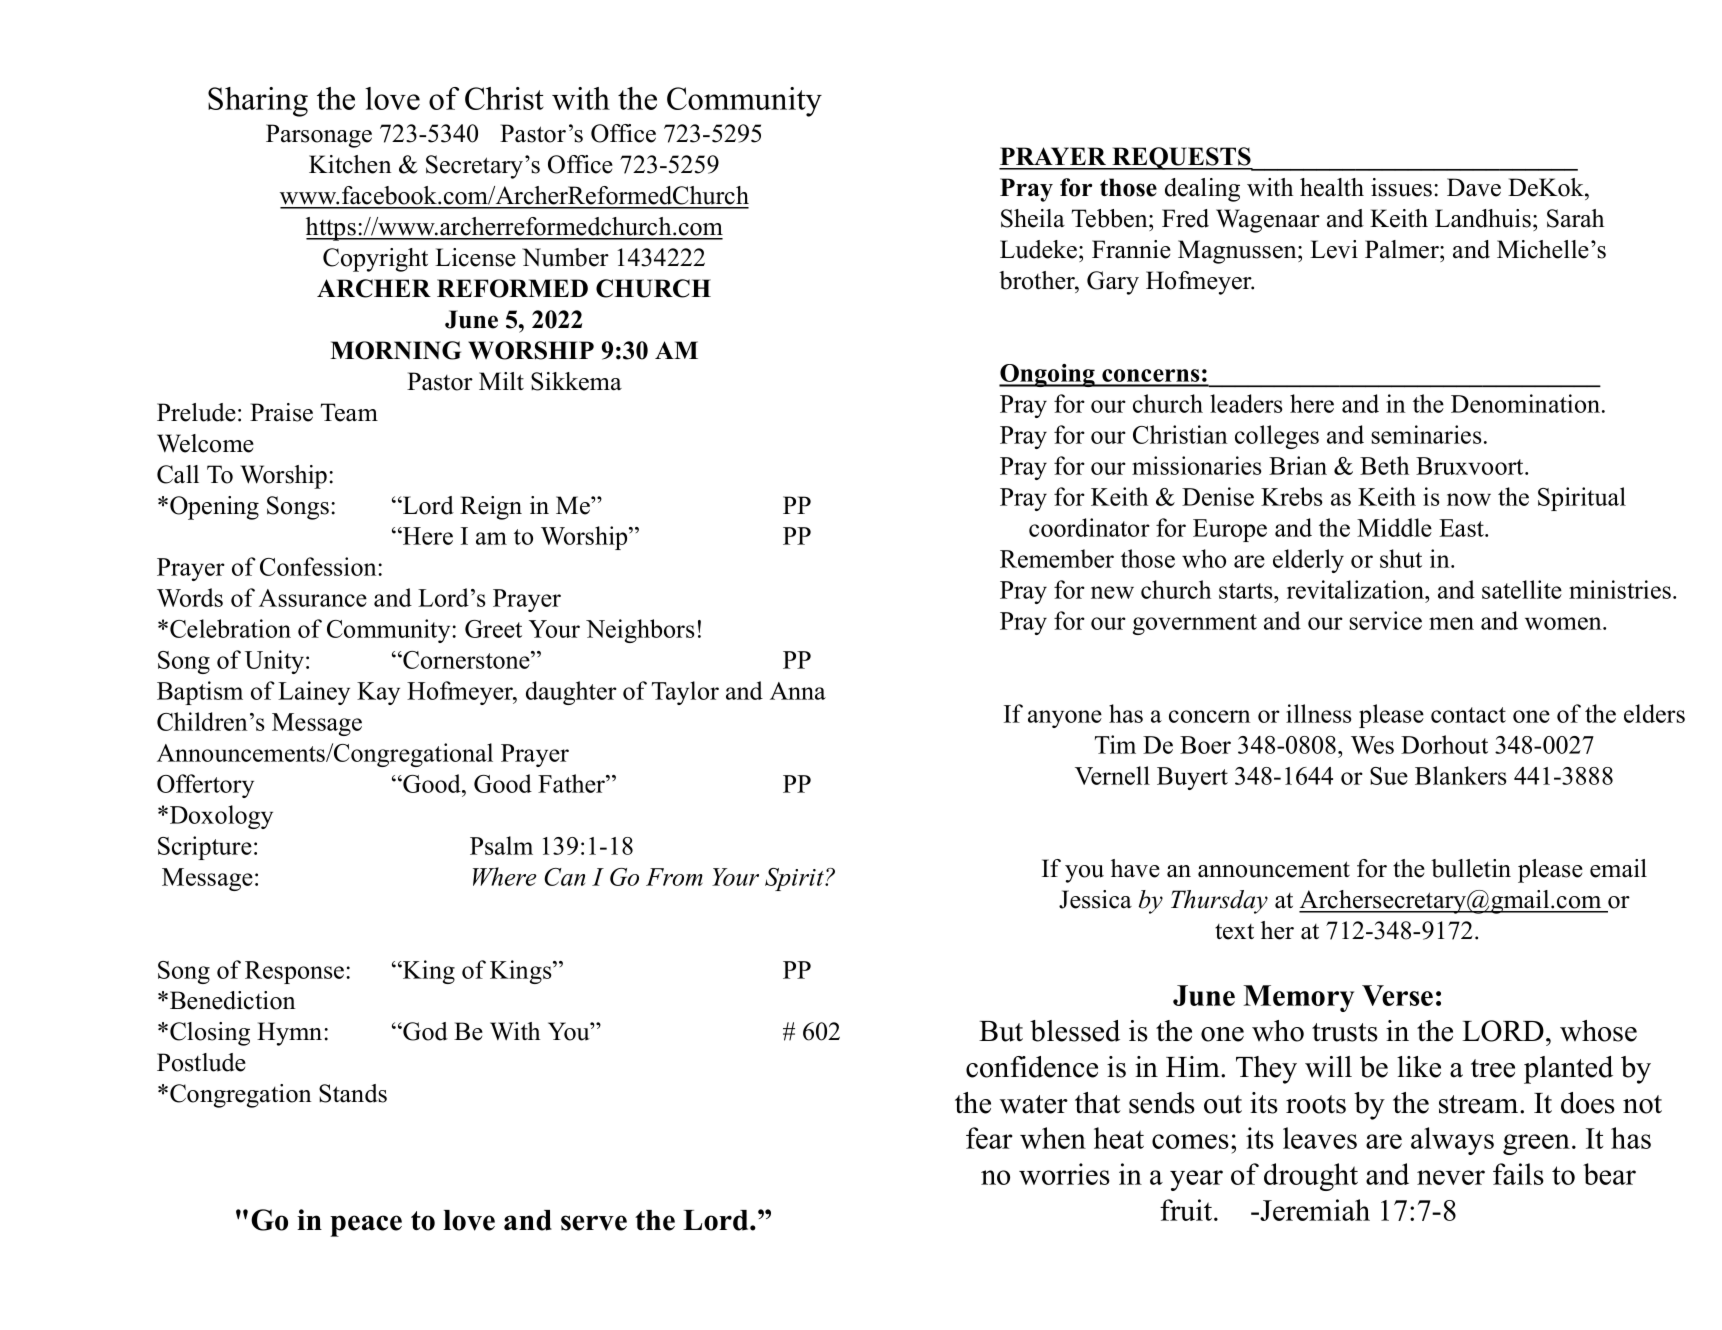  Describe the element at coordinates (1033, 218) in the document. I see `Sheila` at that location.
